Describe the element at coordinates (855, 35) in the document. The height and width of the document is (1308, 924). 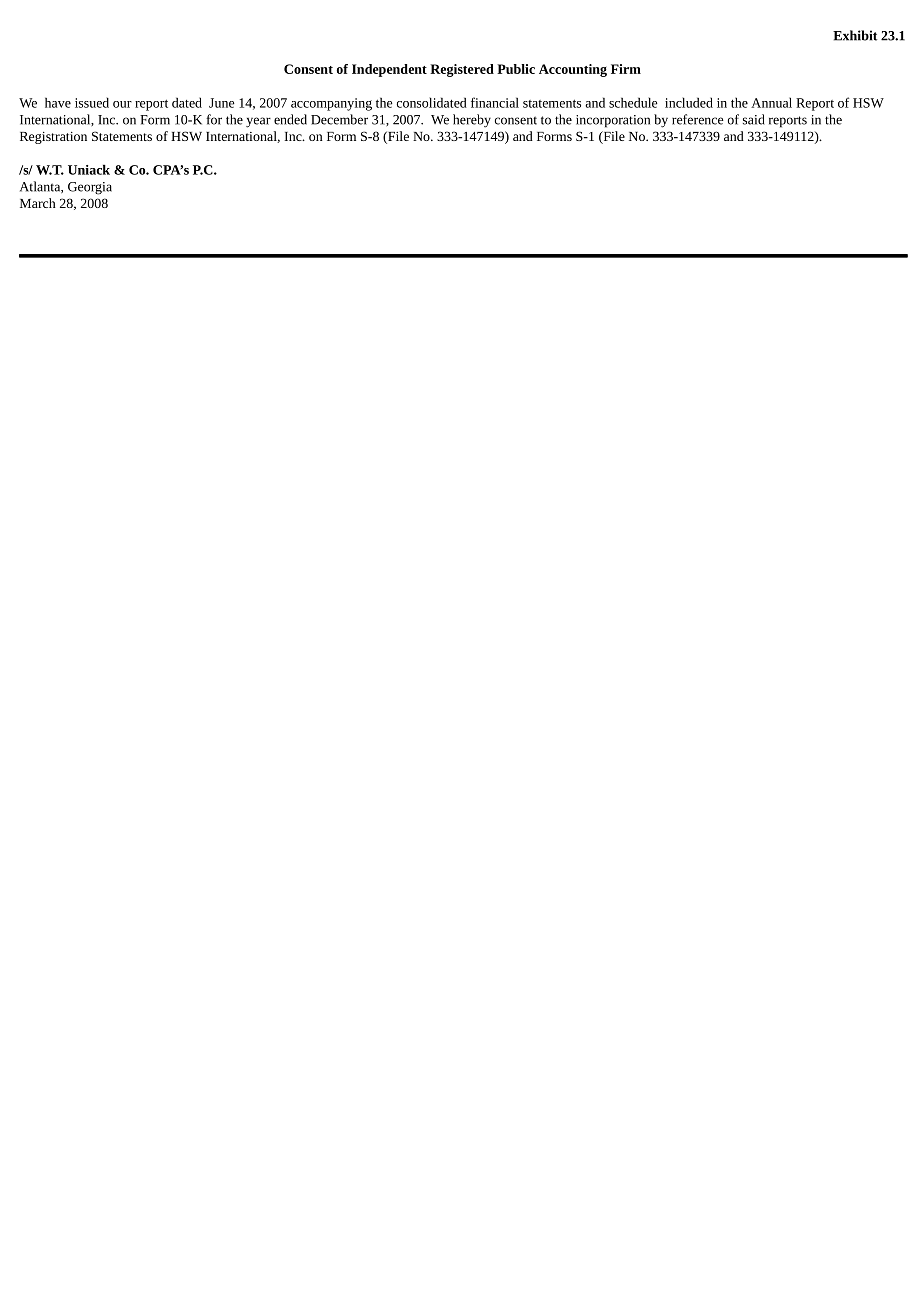
I see `Exhibit` at that location.
